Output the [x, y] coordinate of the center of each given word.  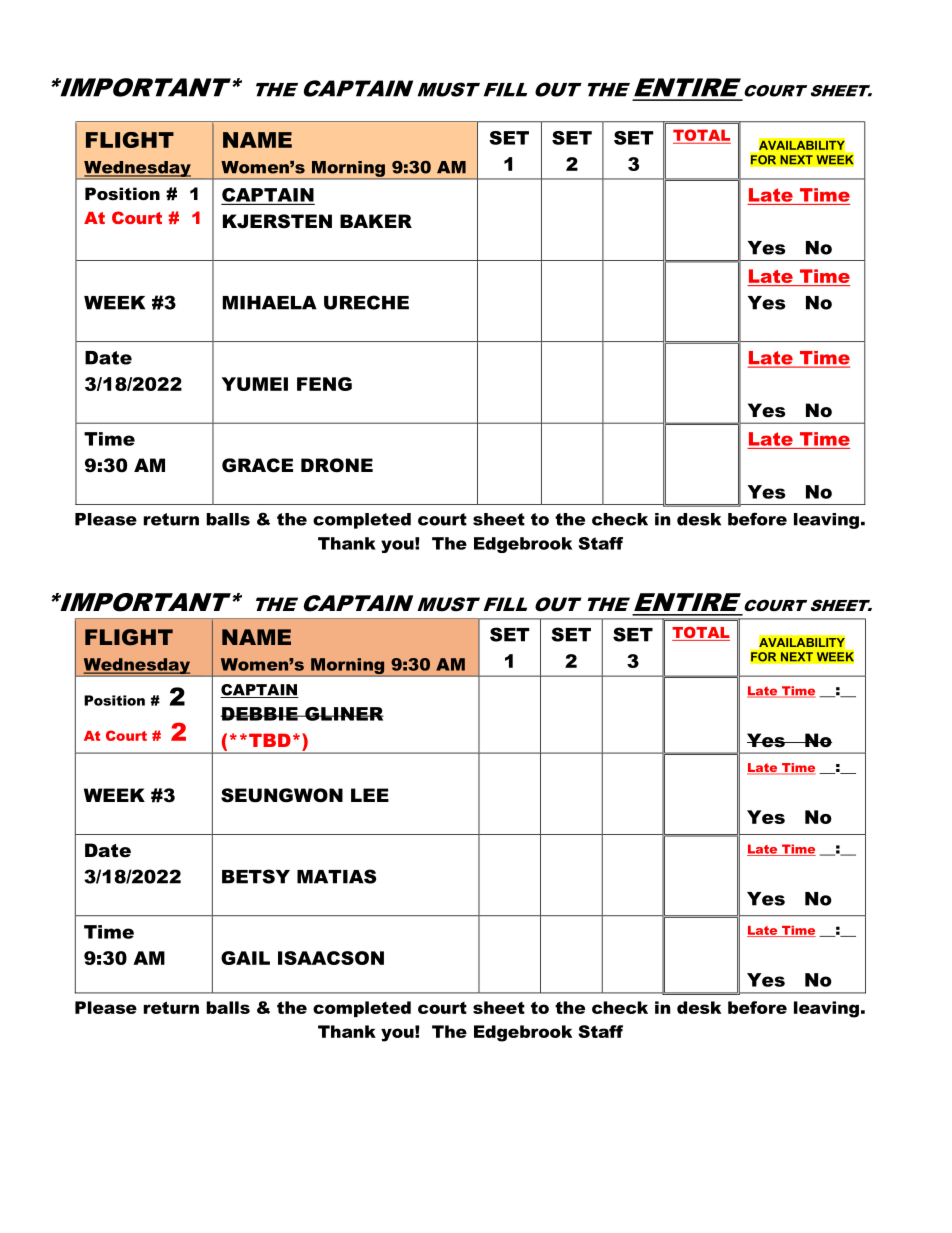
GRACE [257, 465]
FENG [324, 384]
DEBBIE [260, 714]
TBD [270, 740]
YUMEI [255, 384]
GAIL [245, 958]
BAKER [376, 221]
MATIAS [336, 876]
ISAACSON [331, 958]
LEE [370, 795]
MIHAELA [270, 303]
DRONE [337, 465]
